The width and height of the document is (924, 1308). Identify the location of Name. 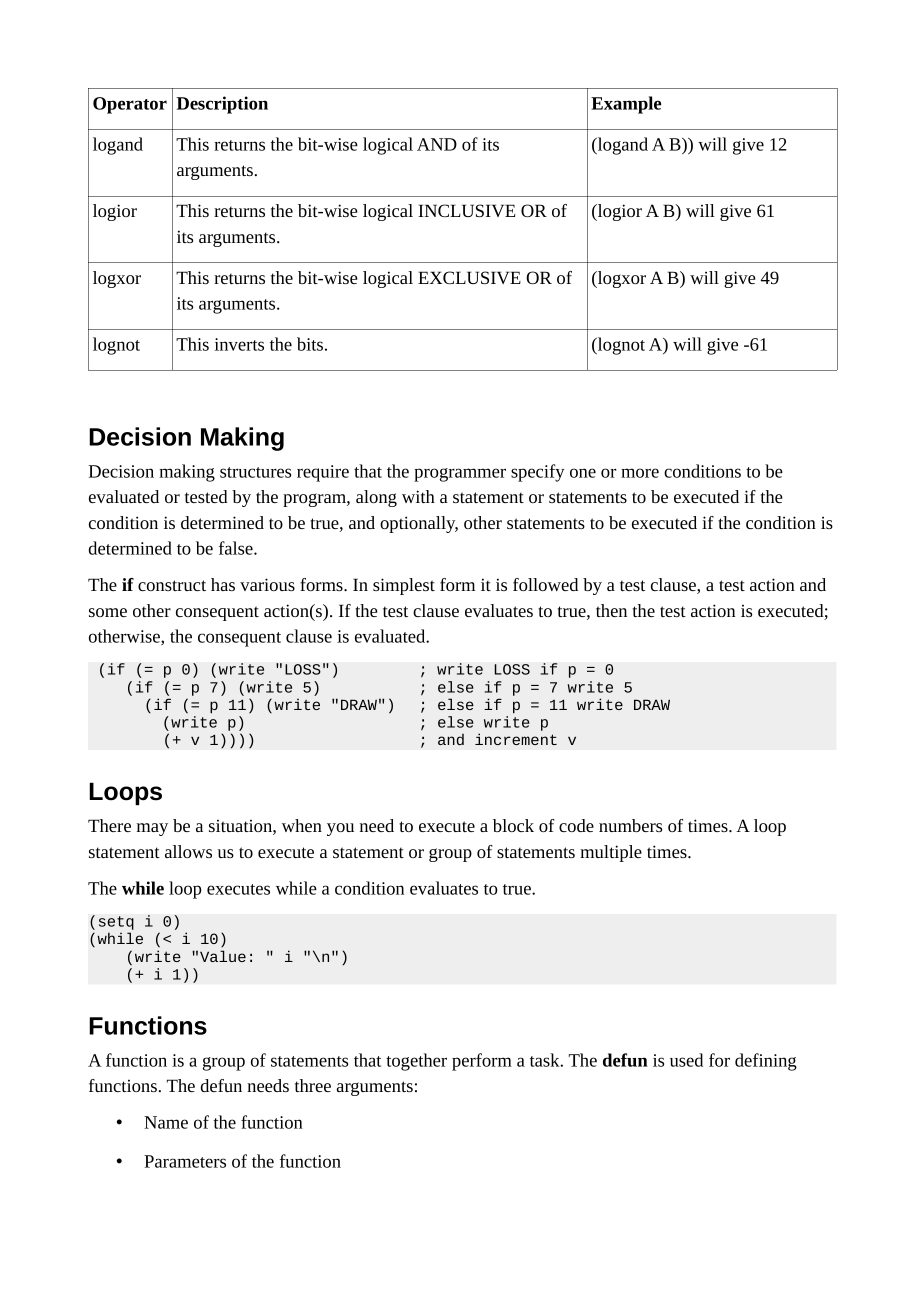
(166, 1122).
